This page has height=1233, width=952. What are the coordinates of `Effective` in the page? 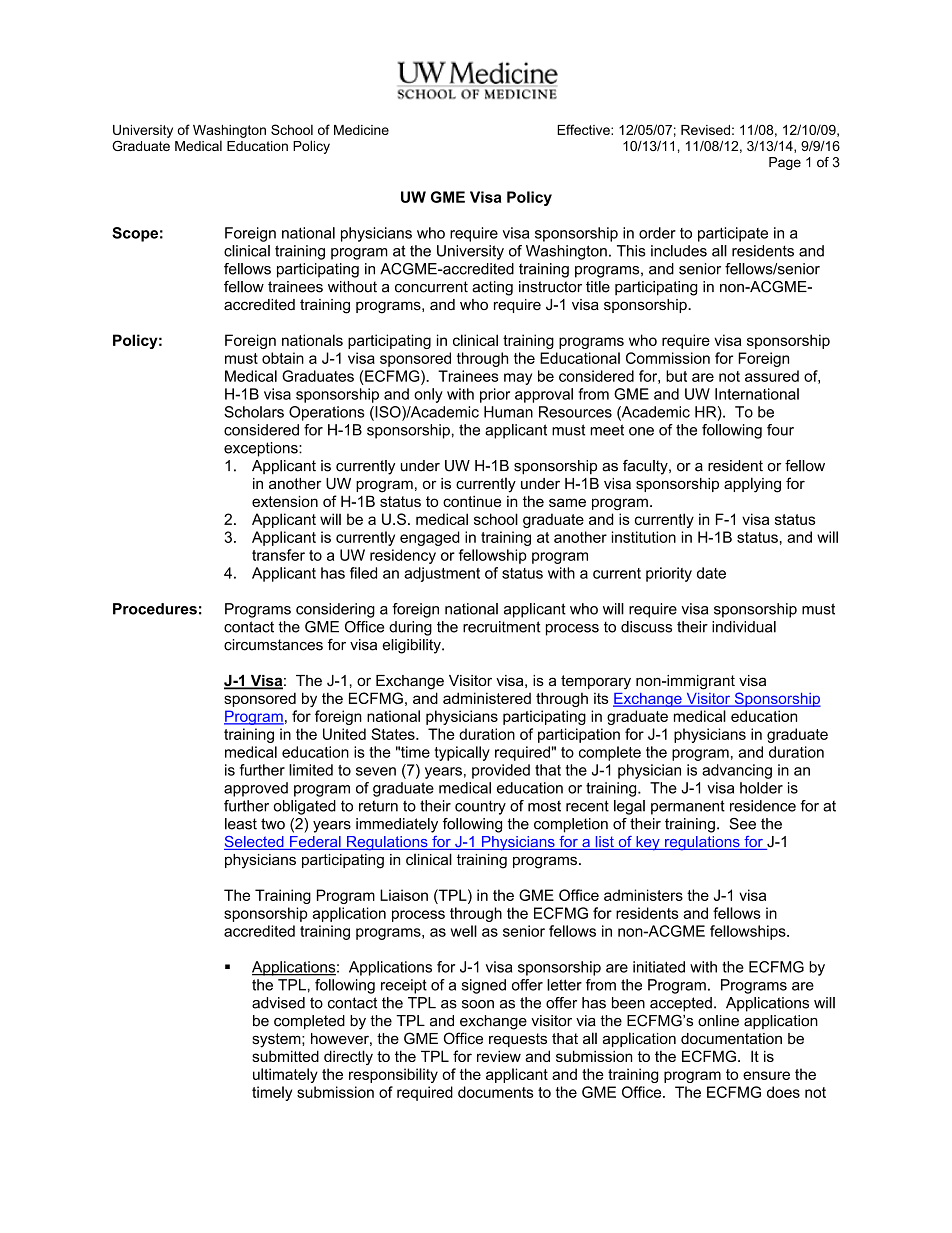 It's located at (584, 129).
